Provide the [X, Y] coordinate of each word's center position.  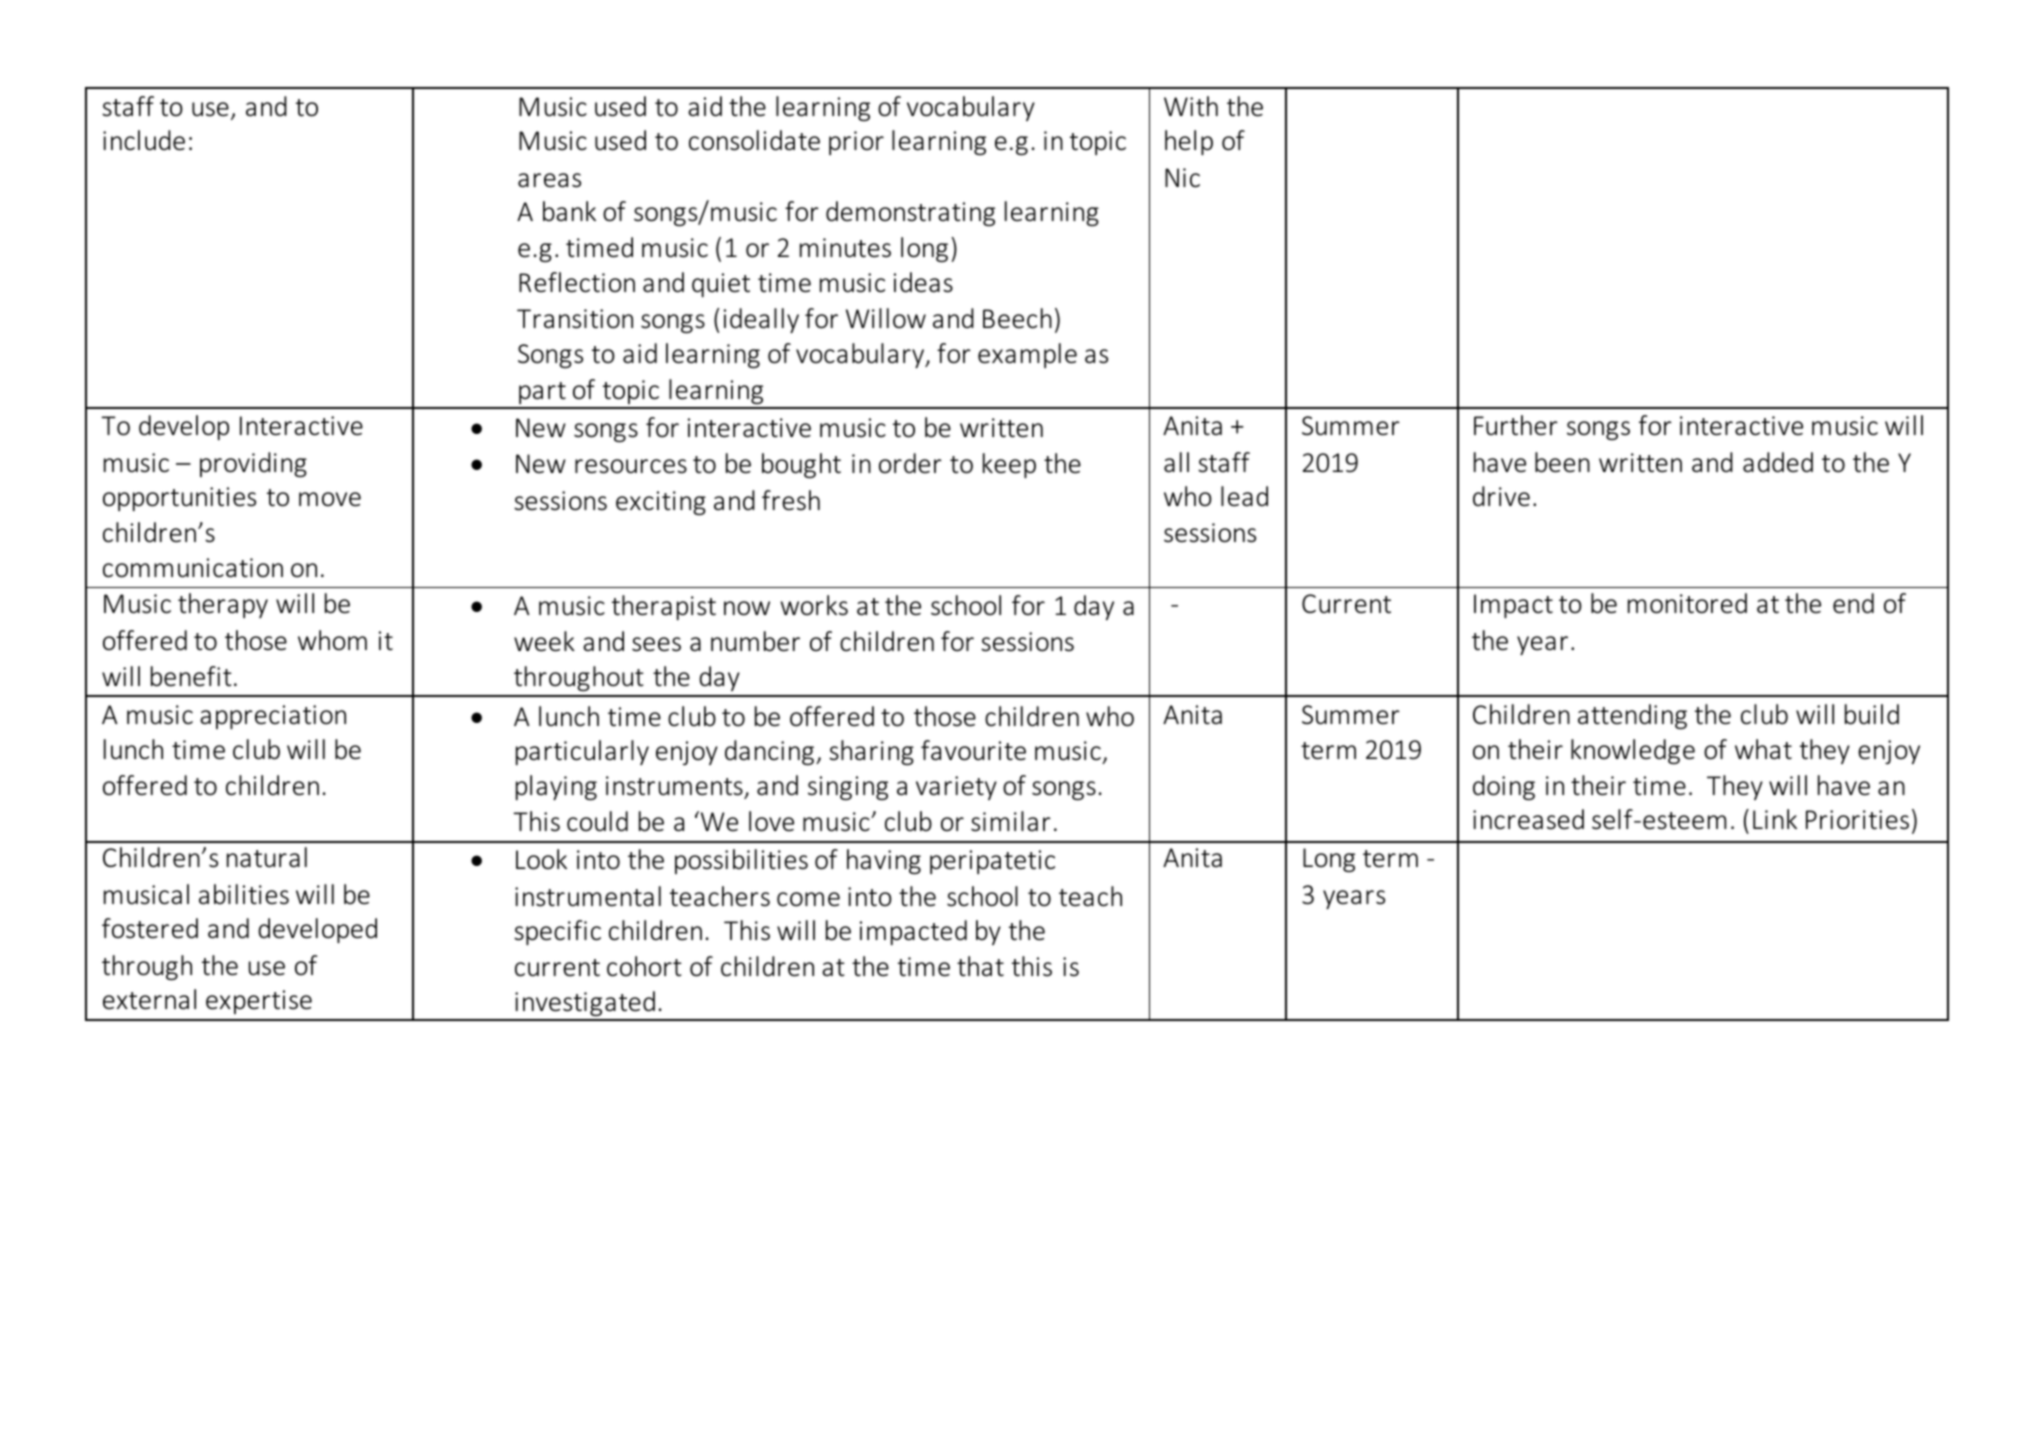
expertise [259, 1002]
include [144, 140]
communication [193, 568]
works [814, 605]
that [980, 966]
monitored [1687, 603]
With [1191, 106]
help [1189, 142]
